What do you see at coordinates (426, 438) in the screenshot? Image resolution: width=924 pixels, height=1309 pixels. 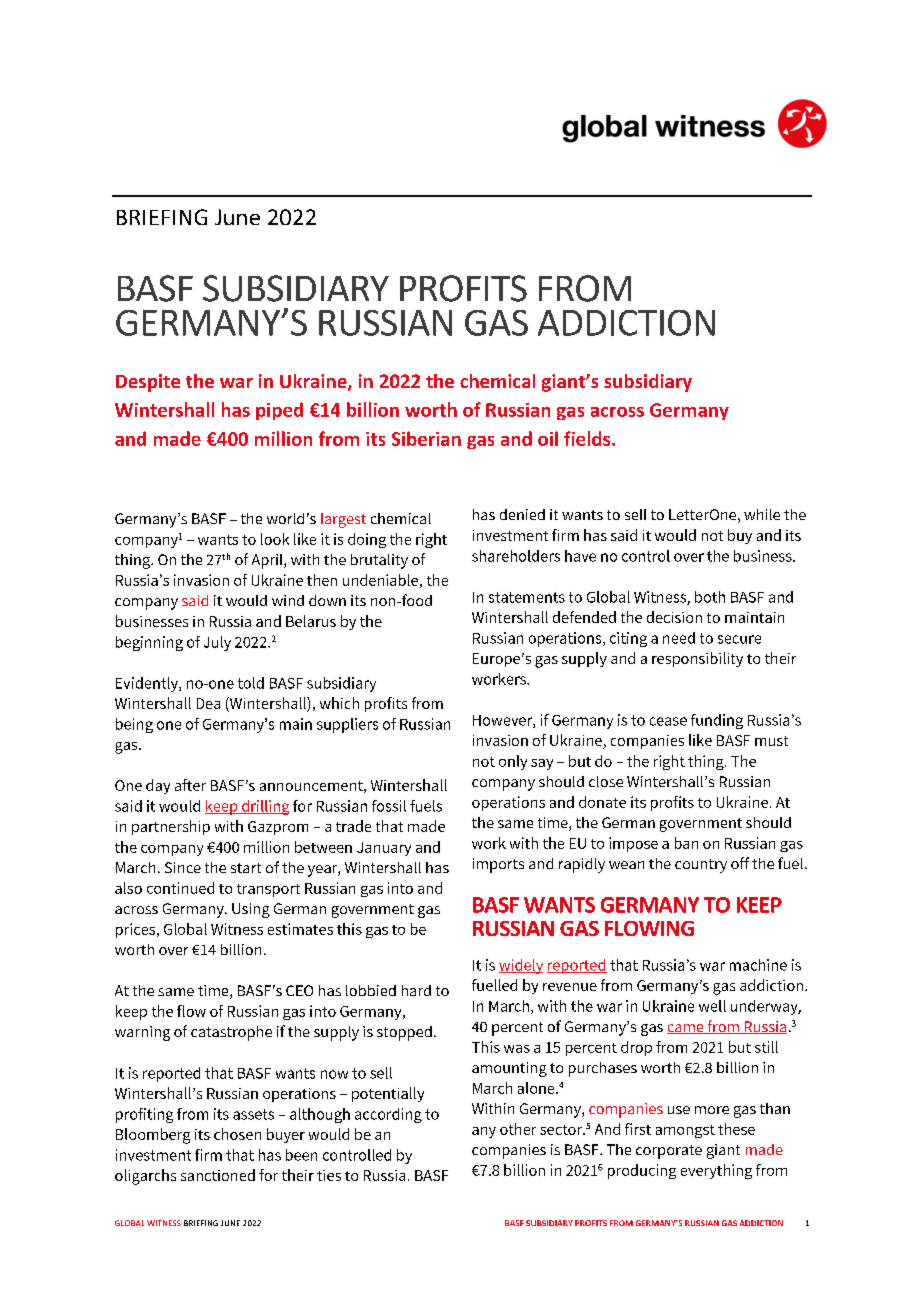 I see `Siberian` at bounding box center [426, 438].
